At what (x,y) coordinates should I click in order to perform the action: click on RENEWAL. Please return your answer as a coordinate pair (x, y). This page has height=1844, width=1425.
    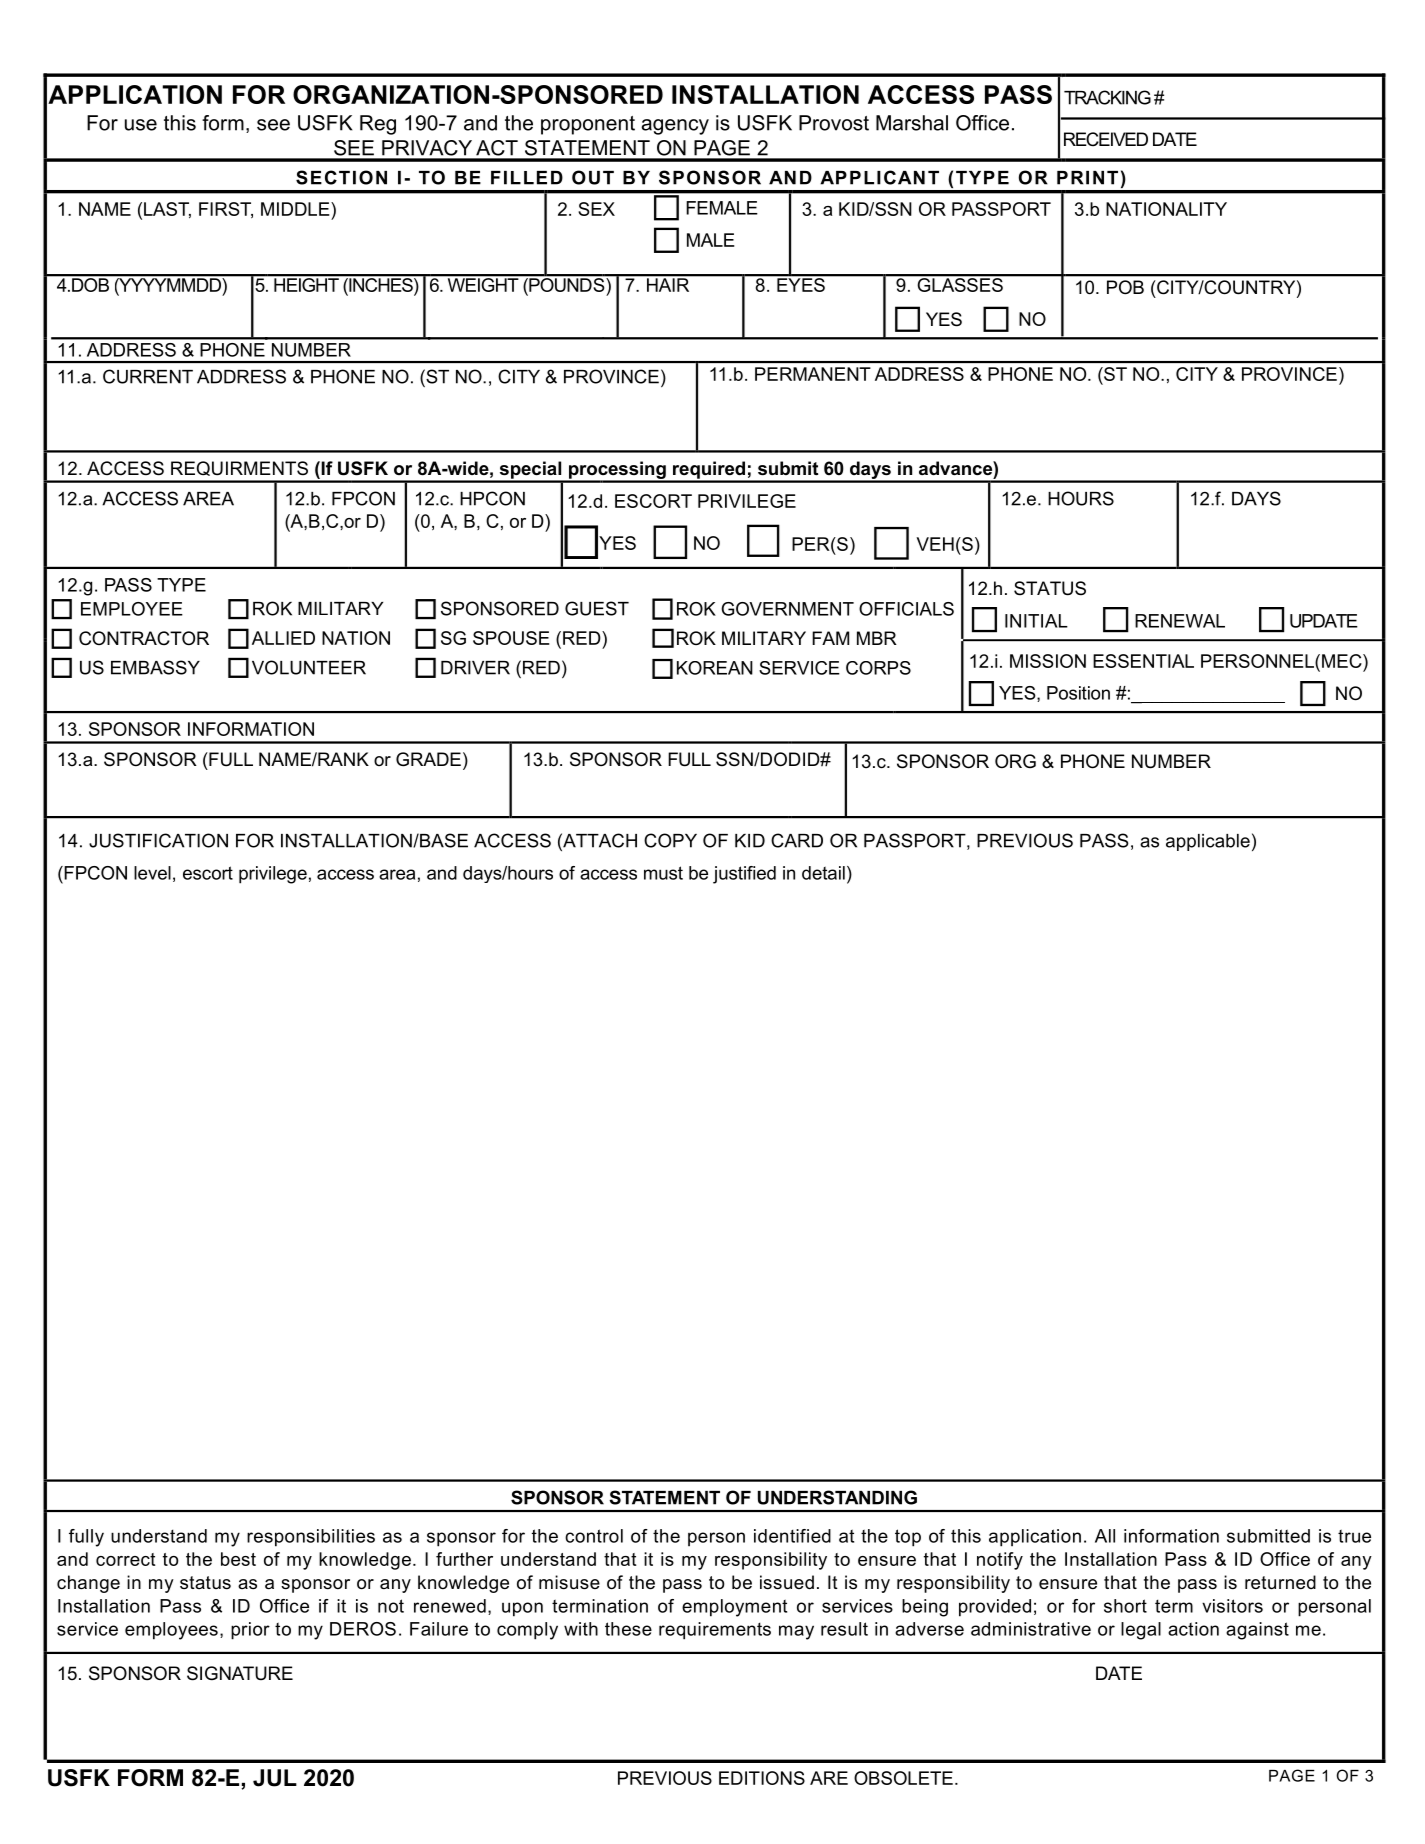
    Looking at the image, I should click on (1180, 621).
